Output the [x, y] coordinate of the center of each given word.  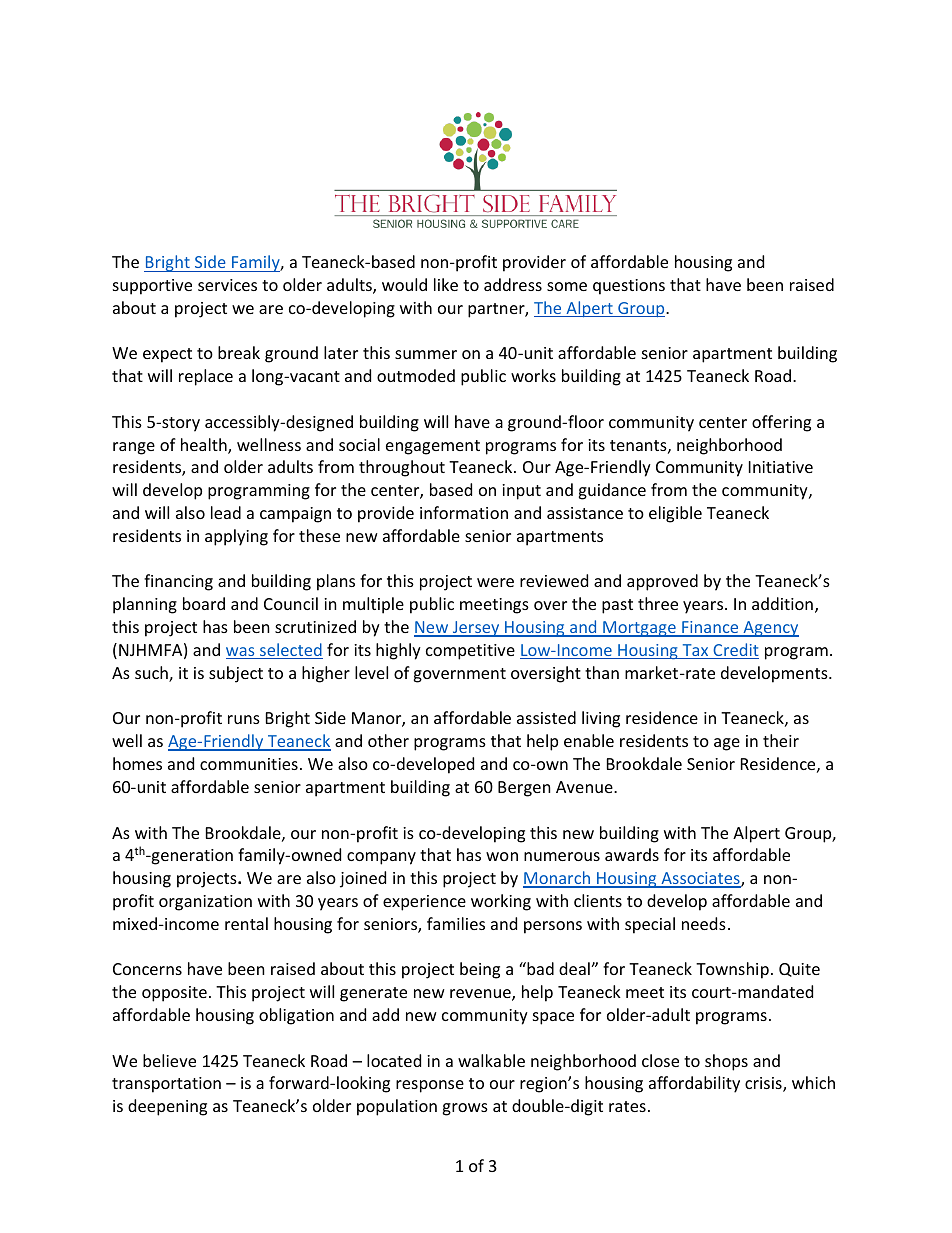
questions [629, 287]
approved [662, 582]
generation [191, 857]
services [227, 285]
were [495, 582]
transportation [166, 1085]
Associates [700, 879]
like [446, 284]
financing [178, 582]
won [502, 856]
